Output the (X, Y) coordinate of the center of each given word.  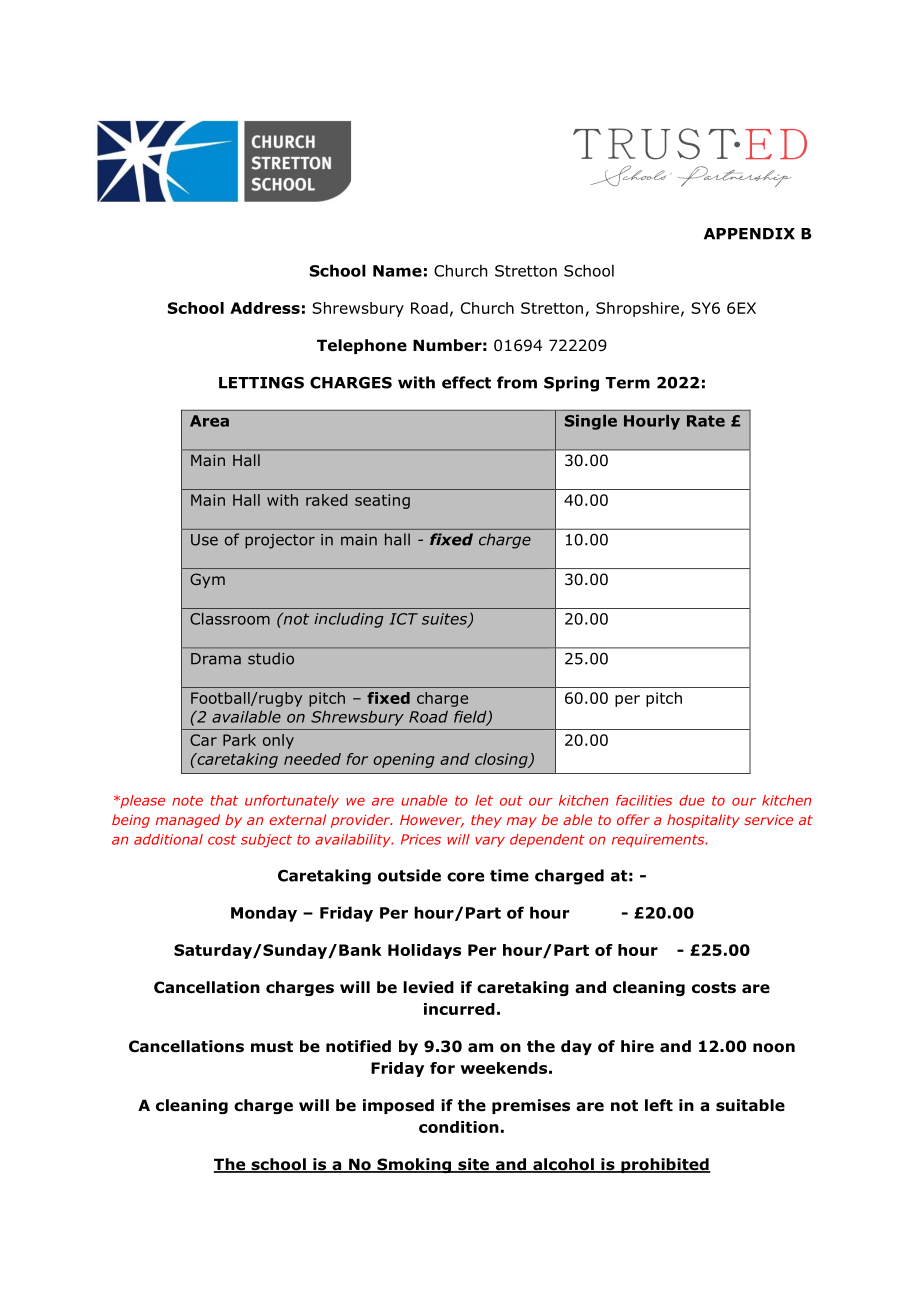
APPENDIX (749, 234)
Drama (216, 659)
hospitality (703, 821)
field (471, 717)
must (272, 1047)
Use (204, 540)
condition (459, 1127)
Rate (706, 421)
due (692, 800)
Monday (264, 914)
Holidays (424, 951)
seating (382, 501)
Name (397, 271)
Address (265, 308)
